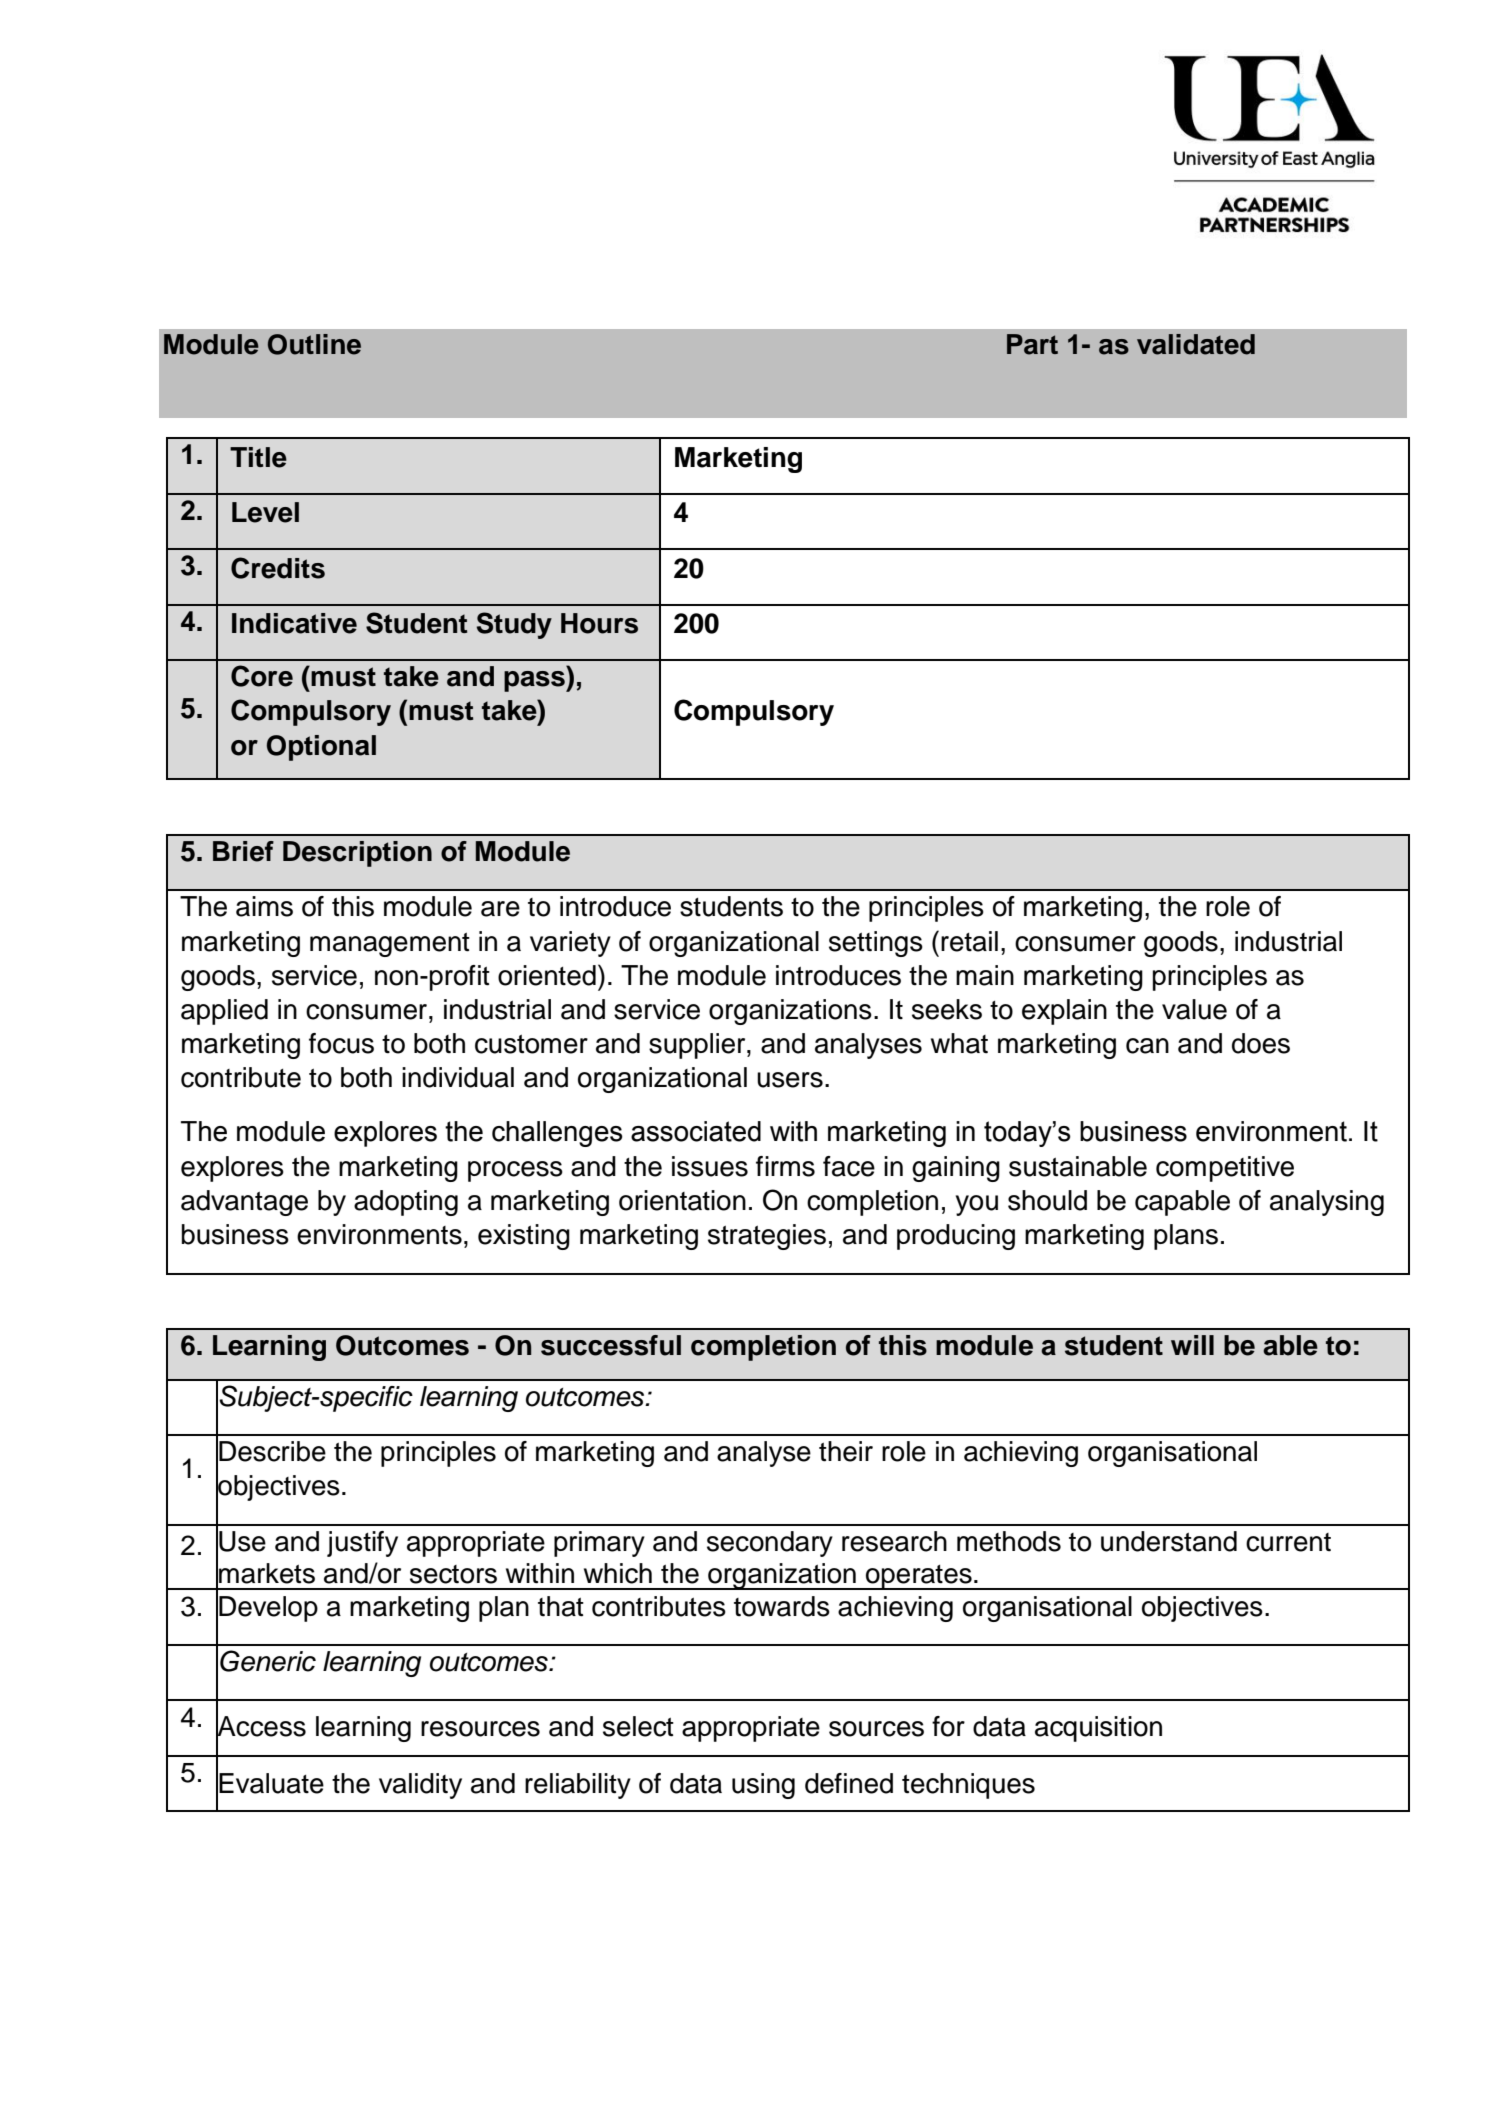  Describe the element at coordinates (420, 1786) in the document. I see `validity` at that location.
